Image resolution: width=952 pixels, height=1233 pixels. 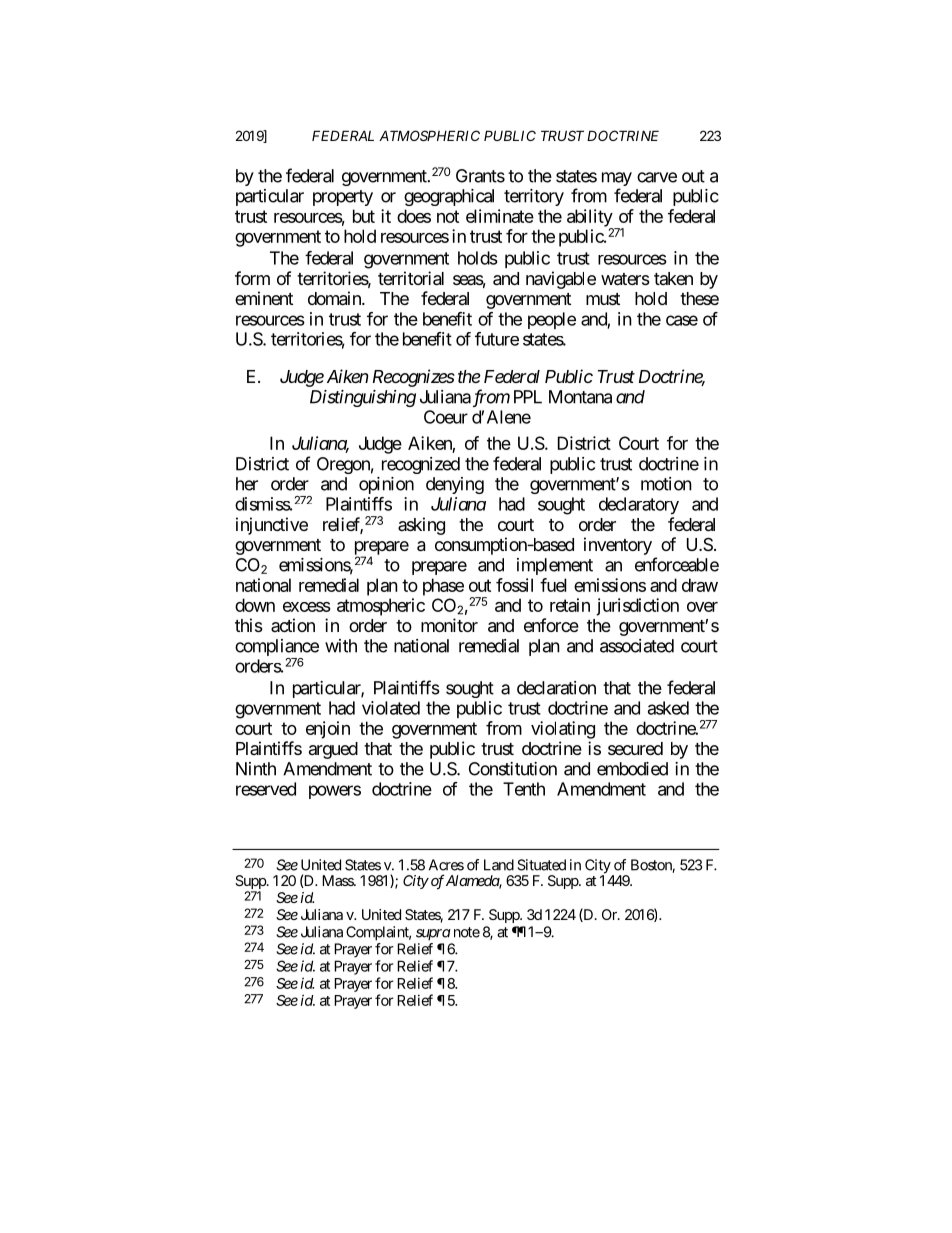 I want to click on supra, so click(x=433, y=935).
